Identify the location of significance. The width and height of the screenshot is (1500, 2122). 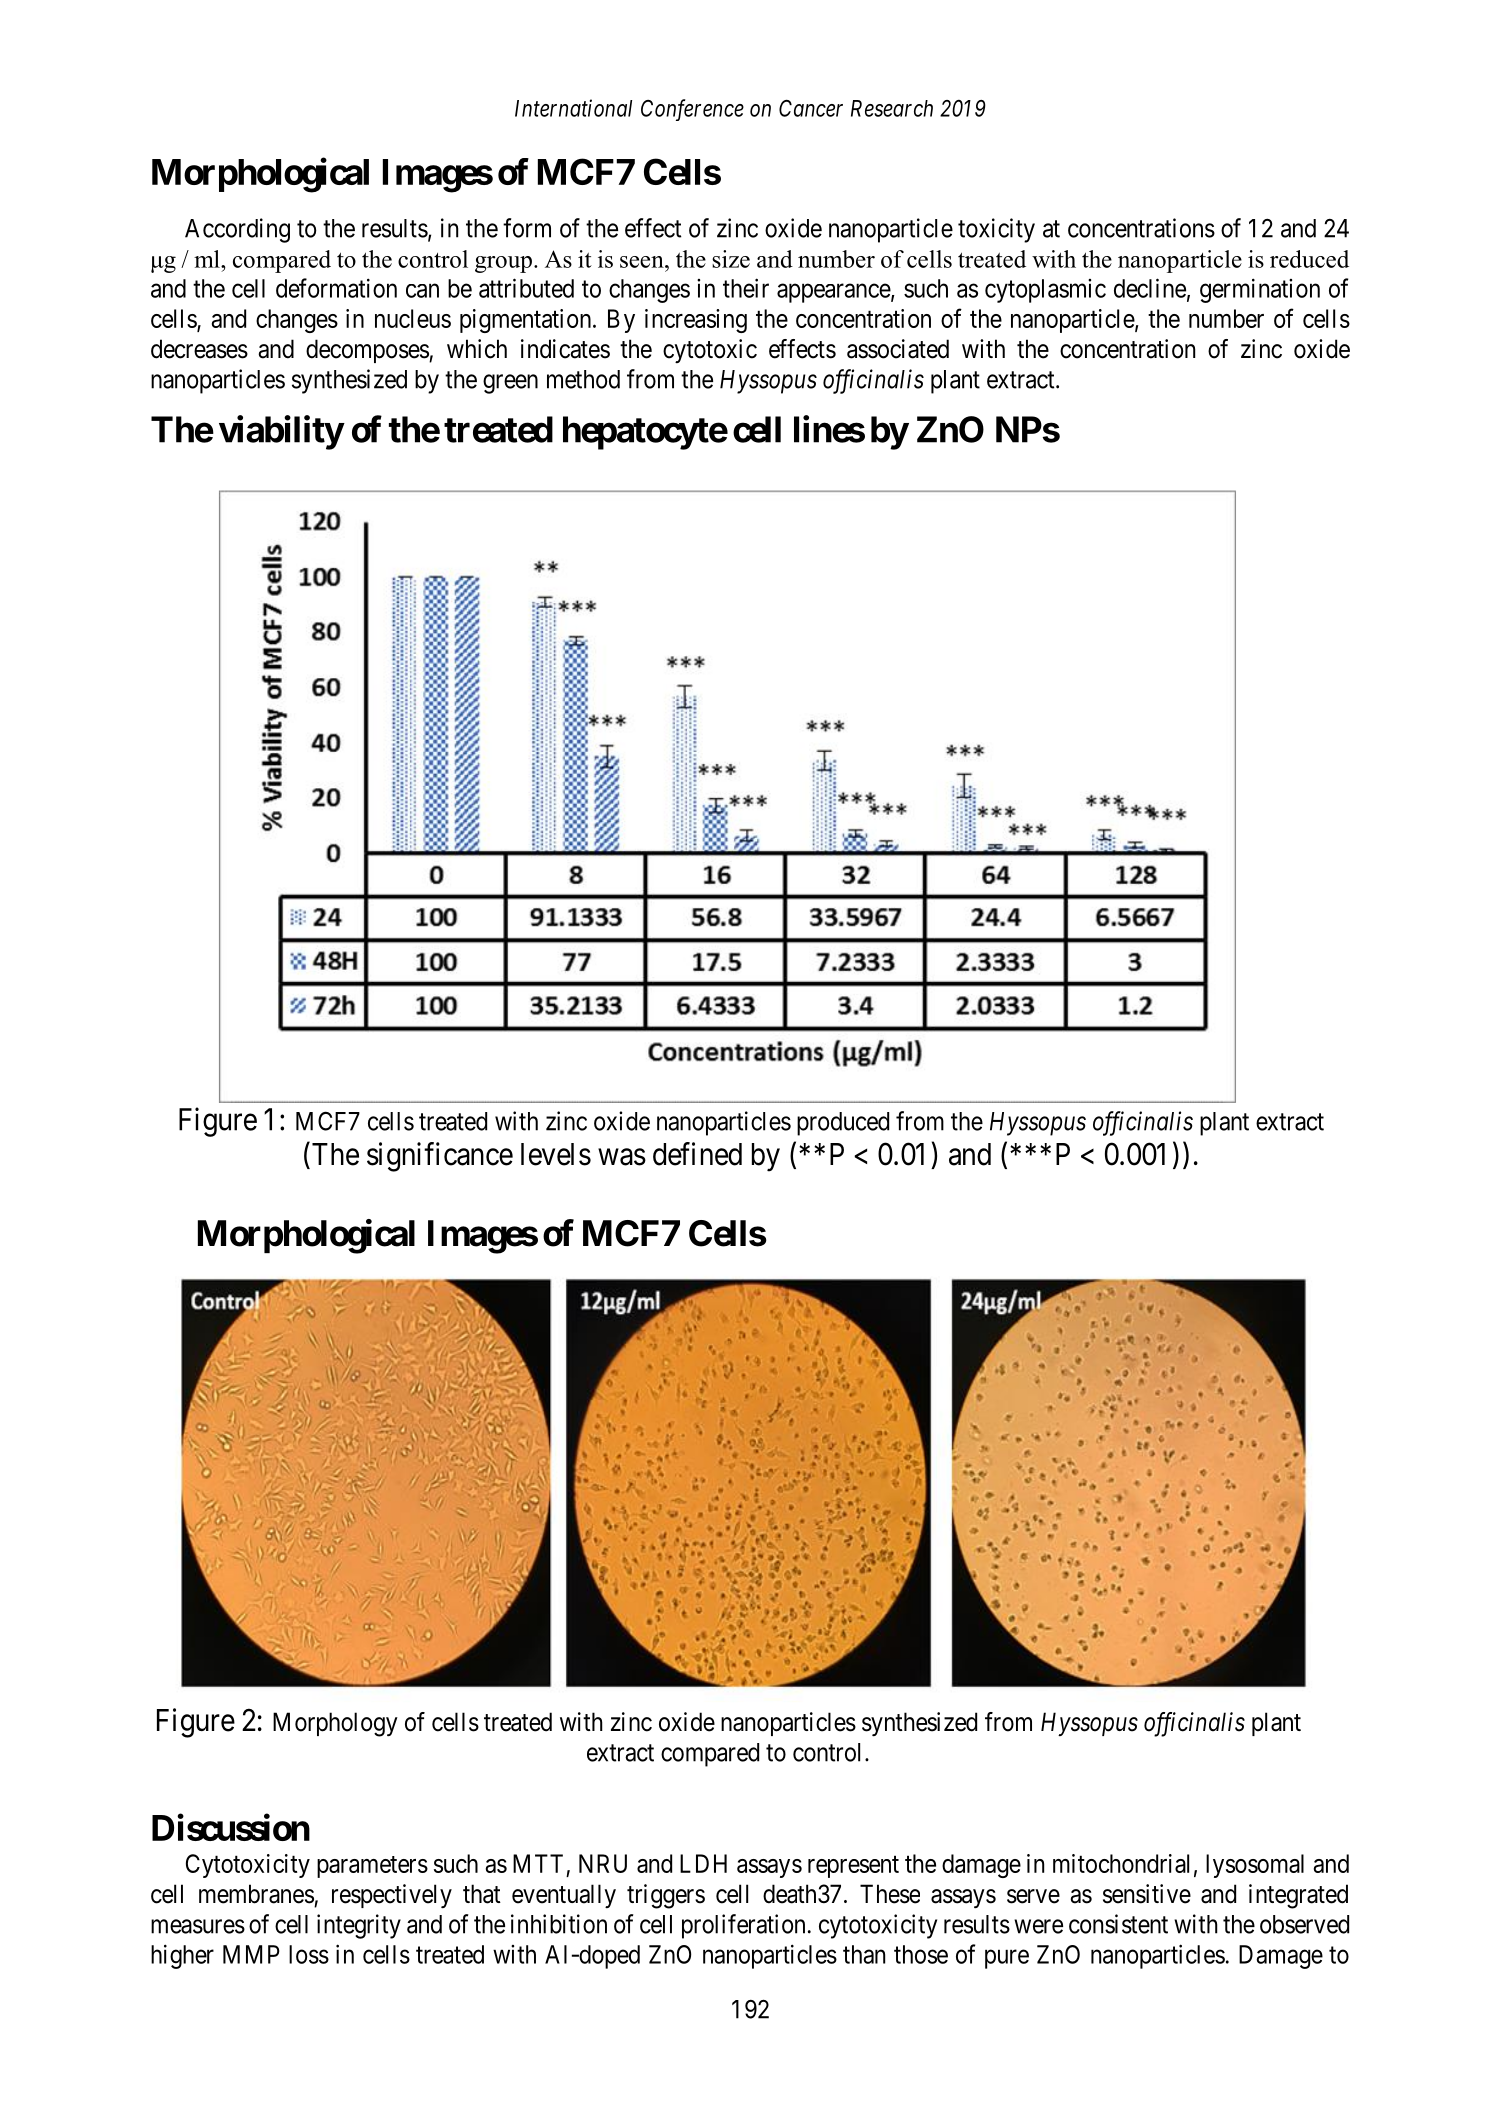
(440, 1157).
